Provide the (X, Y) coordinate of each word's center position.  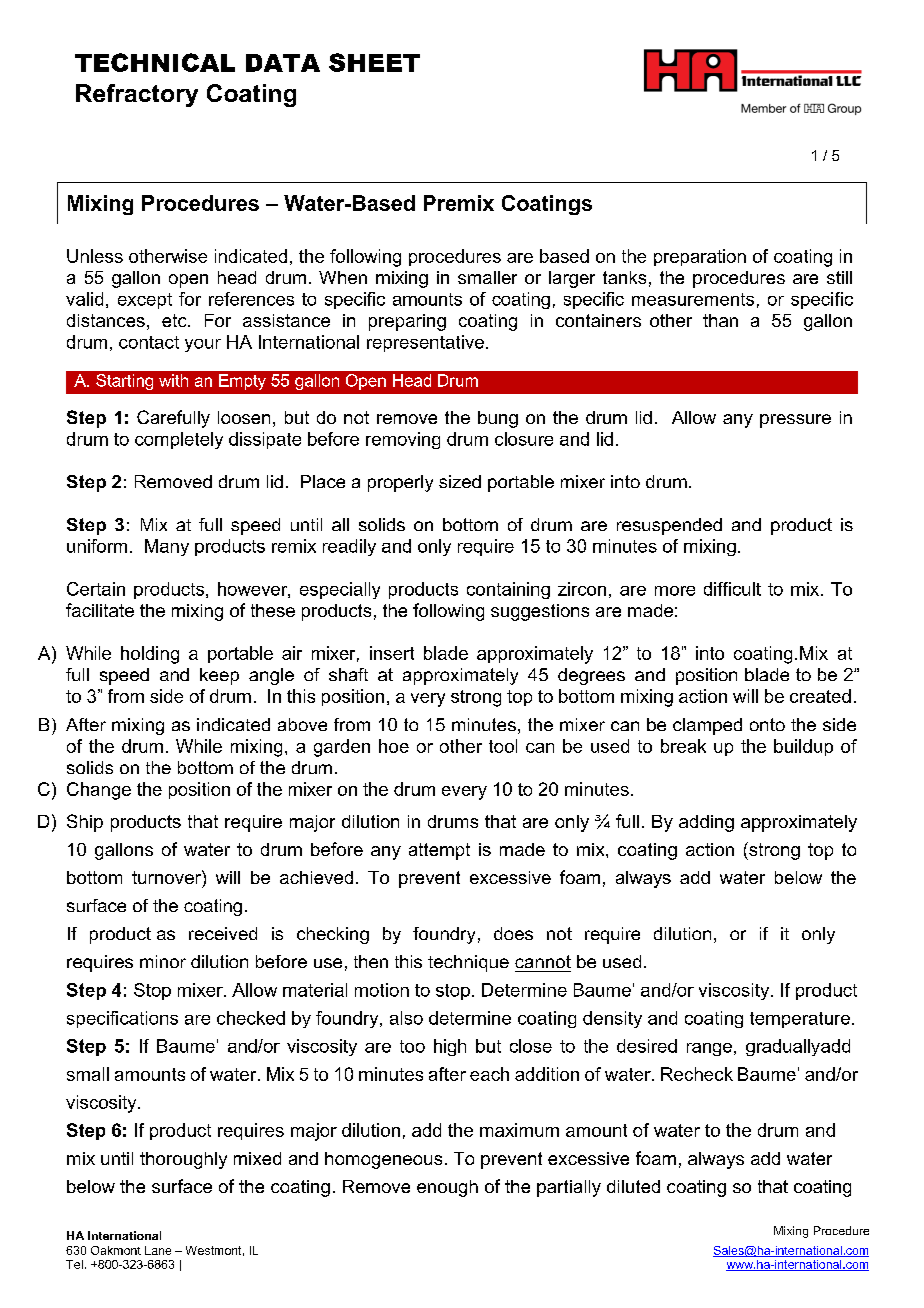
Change (99, 791)
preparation (700, 257)
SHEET (374, 62)
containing (508, 590)
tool (503, 746)
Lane (158, 1250)
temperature (800, 1020)
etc (175, 320)
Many (167, 547)
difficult (732, 589)
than (720, 320)
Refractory (137, 95)
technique (468, 963)
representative (425, 343)
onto (767, 724)
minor (163, 961)
